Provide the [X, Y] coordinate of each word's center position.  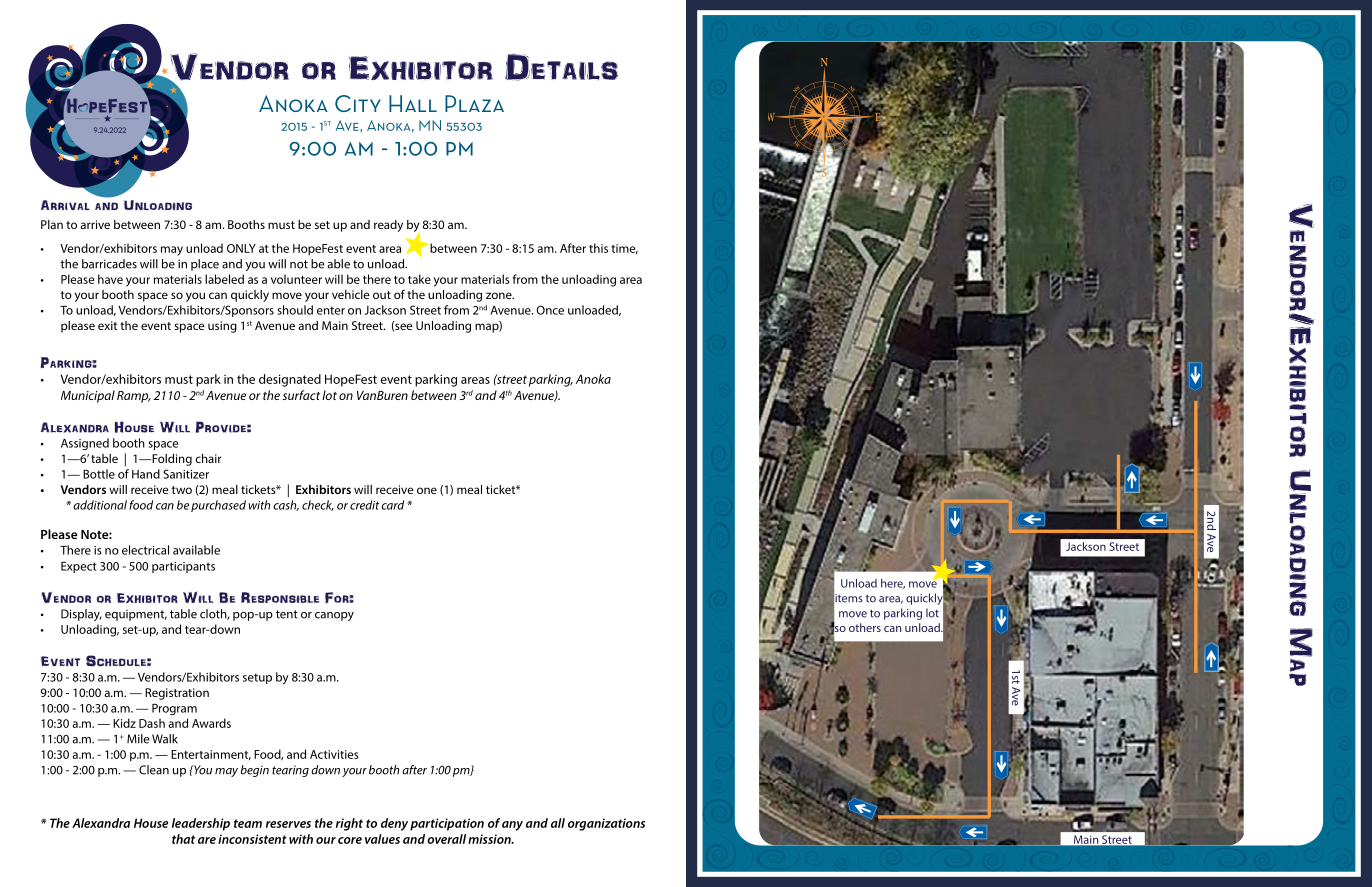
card [392, 505]
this [598, 248]
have [110, 279]
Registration [177, 694]
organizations [606, 824]
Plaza [474, 103]
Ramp [134, 397]
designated [290, 380]
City [358, 103]
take [419, 279]
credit [364, 505]
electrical [145, 550]
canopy [334, 616]
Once [550, 310]
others [865, 627]
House [151, 823]
